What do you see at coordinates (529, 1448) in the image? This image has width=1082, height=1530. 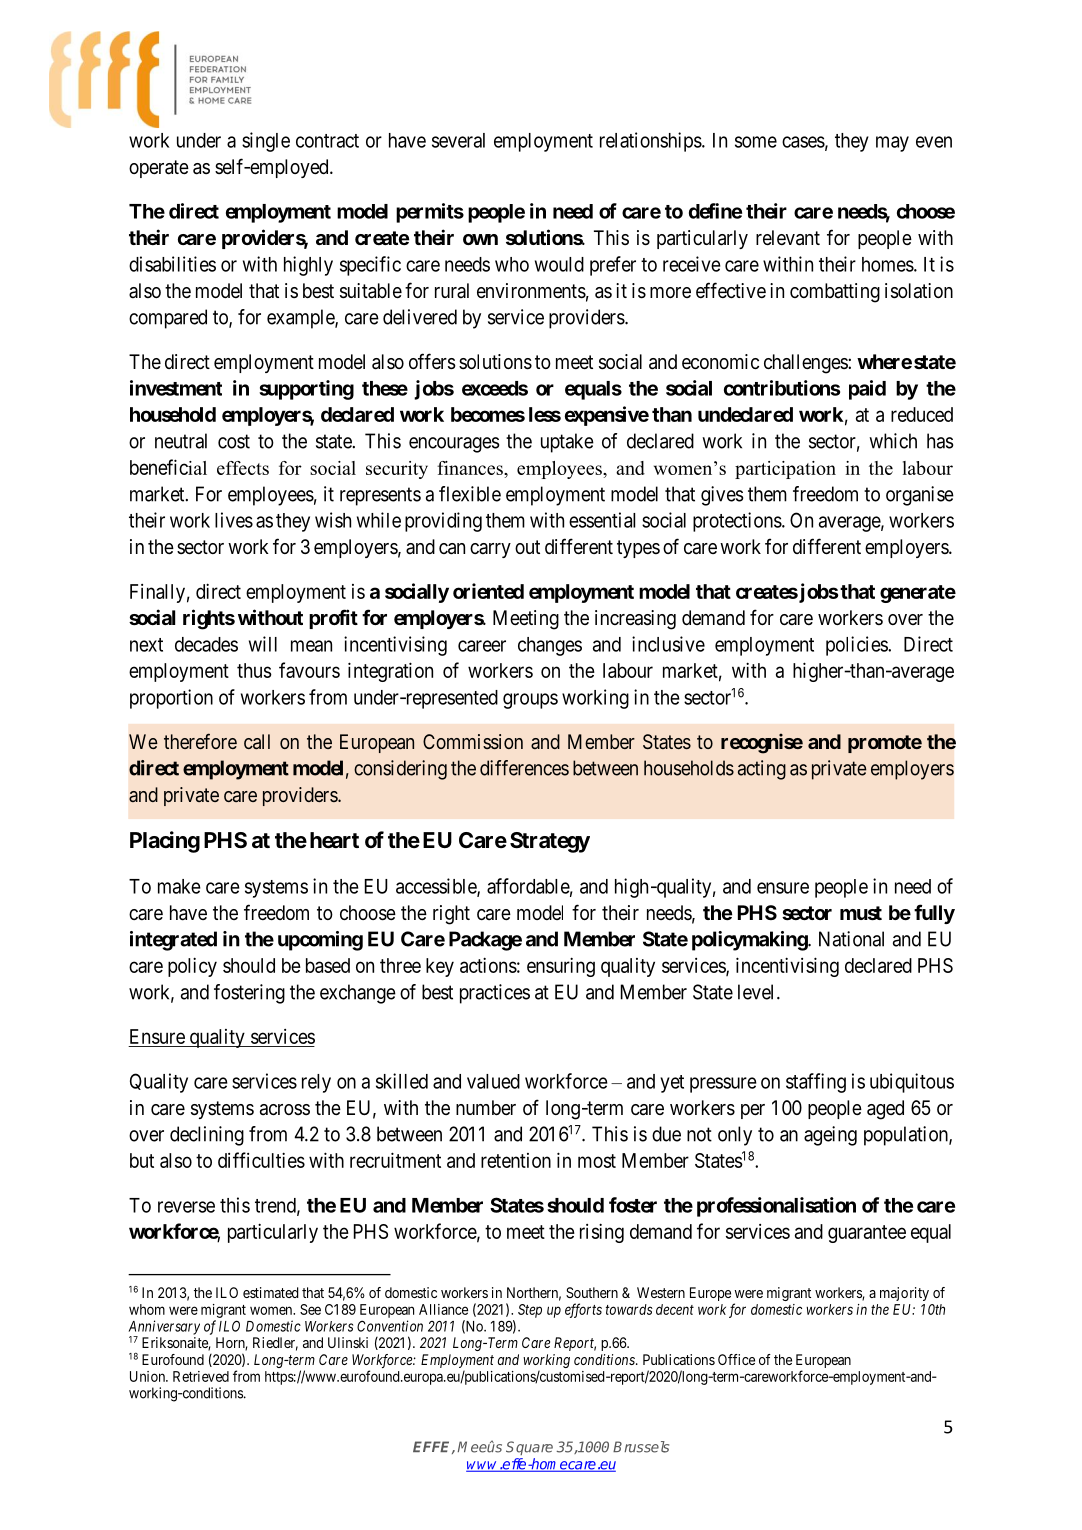 I see `Square` at bounding box center [529, 1448].
